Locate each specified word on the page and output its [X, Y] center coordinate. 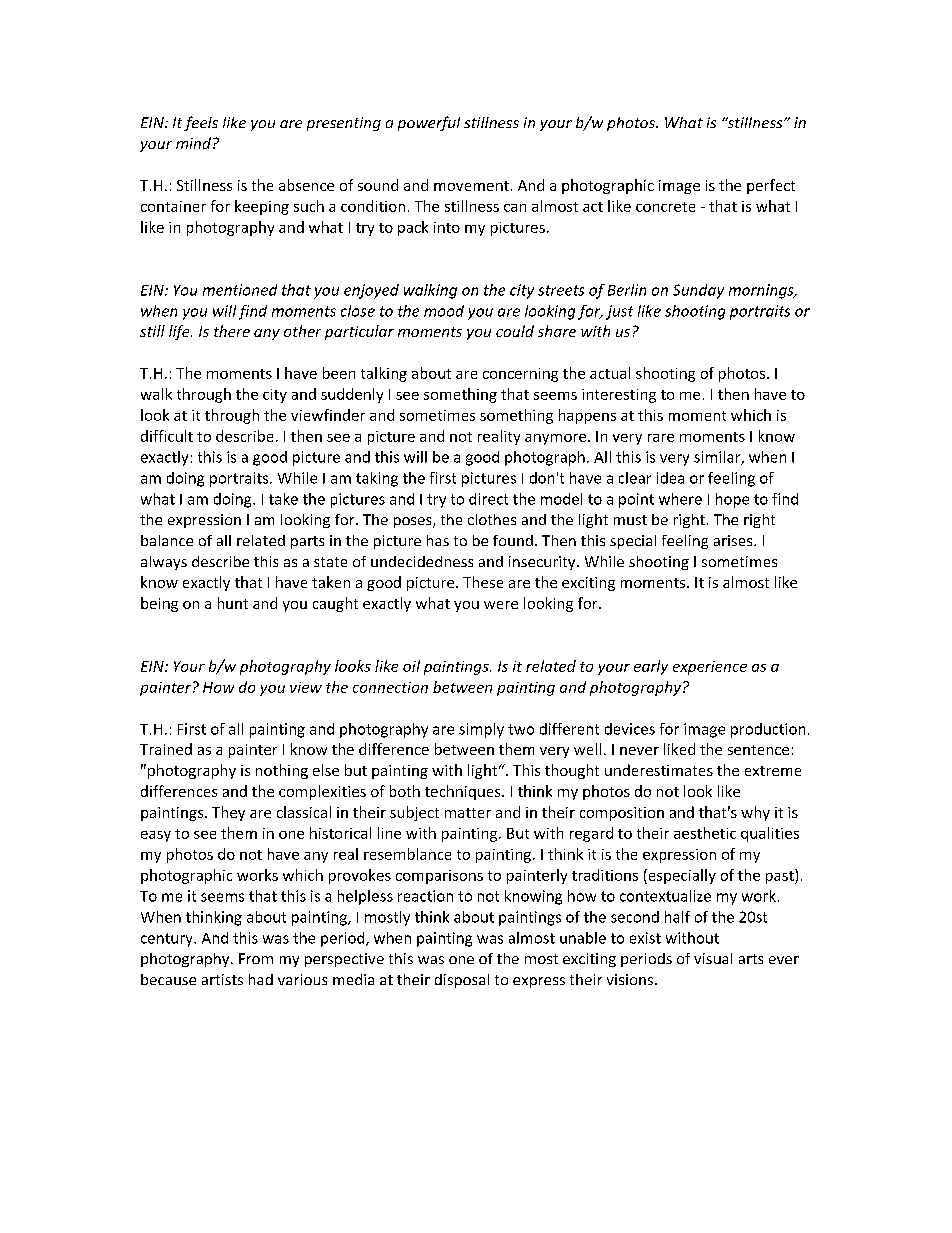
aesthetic [705, 833]
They [228, 813]
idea [670, 478]
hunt [233, 603]
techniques [464, 792]
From [256, 958]
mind [193, 143]
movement [471, 186]
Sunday [698, 291]
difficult [167, 436]
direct [488, 499]
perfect [771, 186]
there [232, 331]
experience [710, 668]
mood [444, 311]
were [501, 605]
